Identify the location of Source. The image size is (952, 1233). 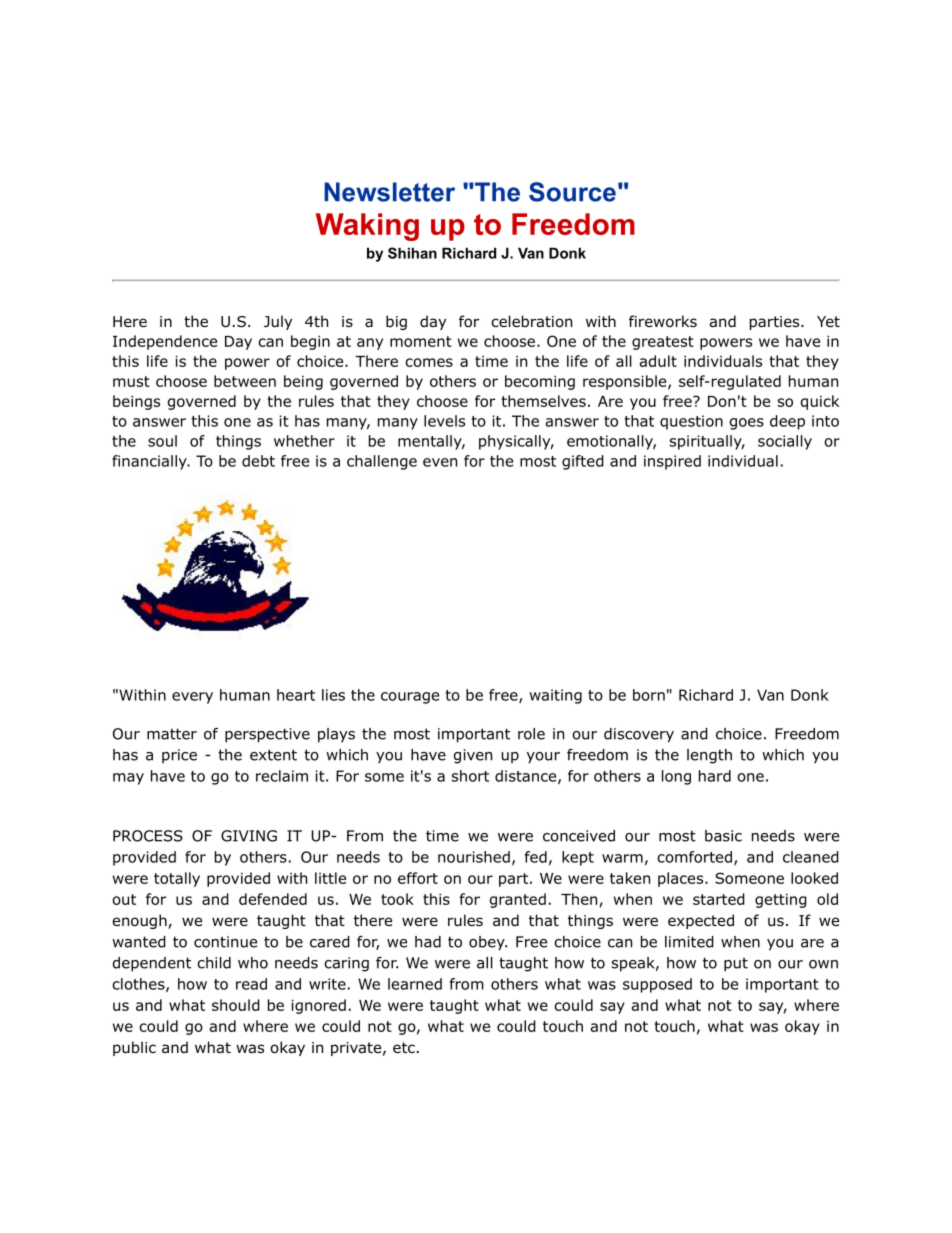
(572, 192).
